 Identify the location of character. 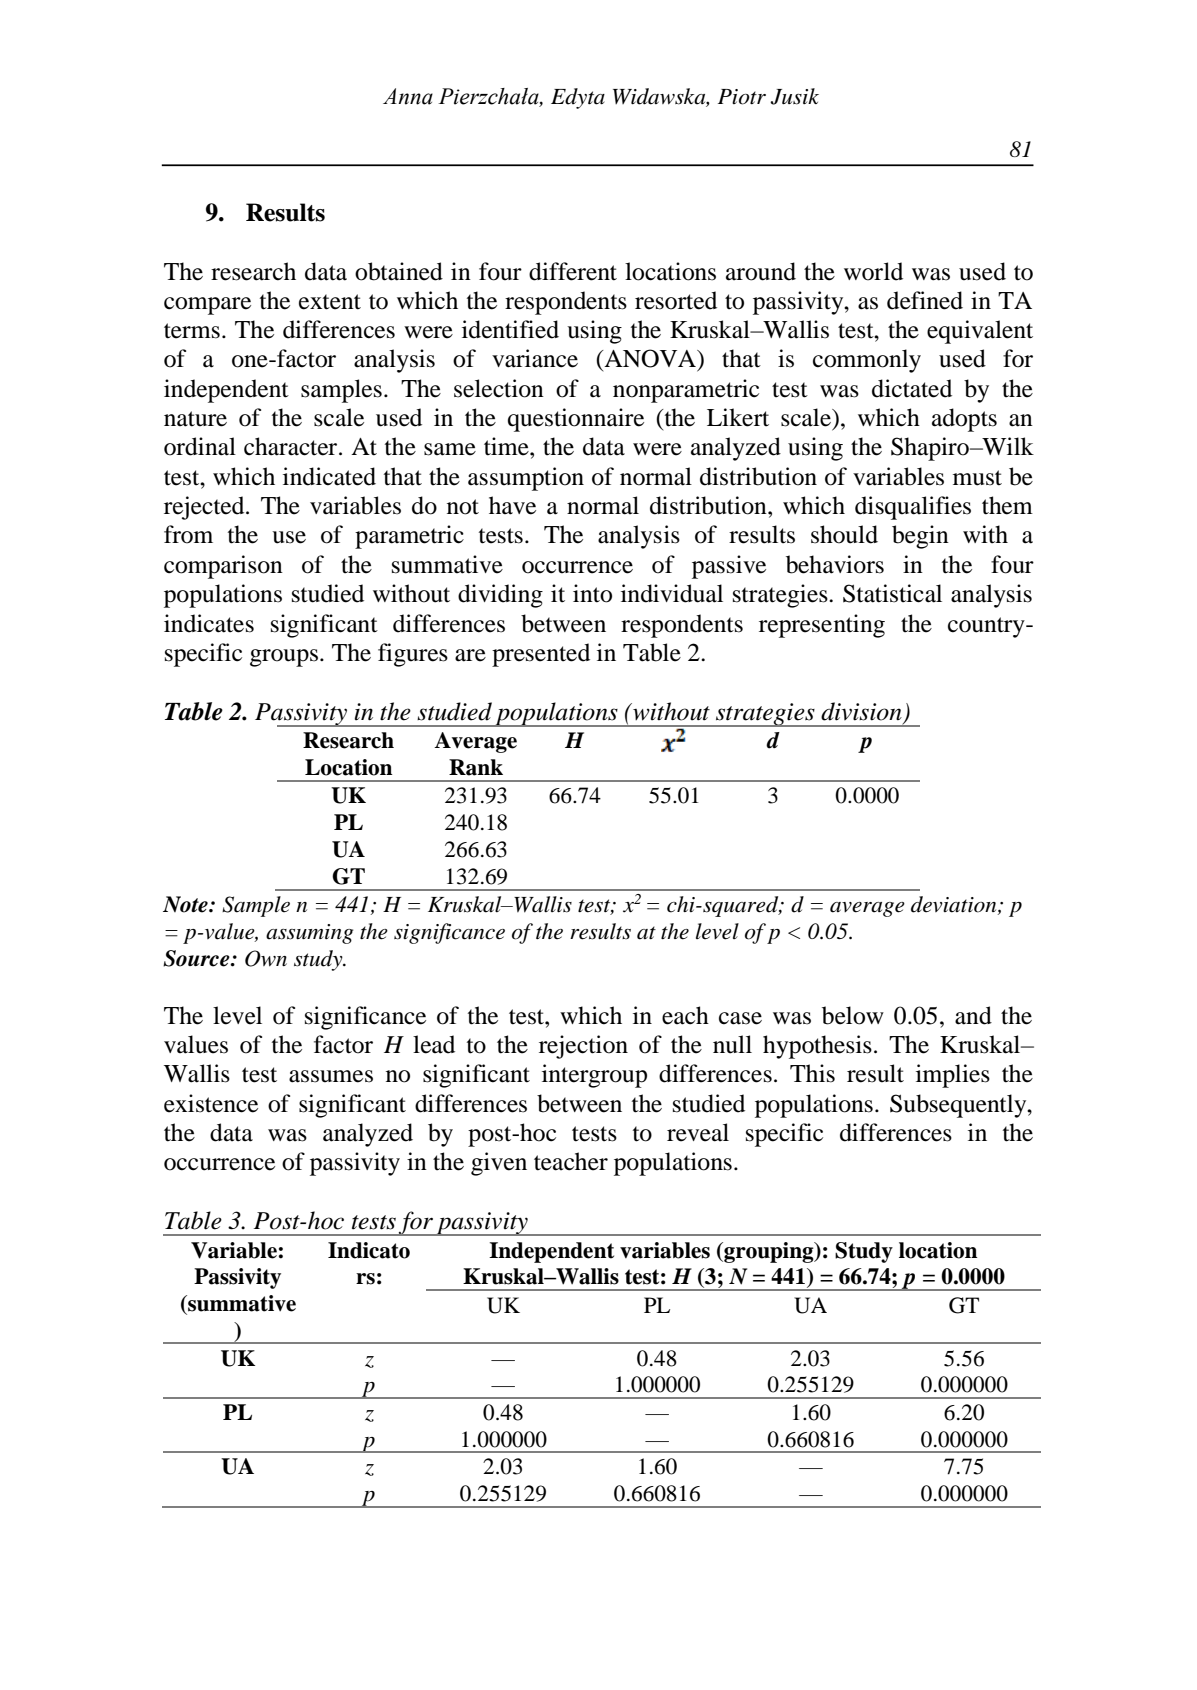
(292, 446).
